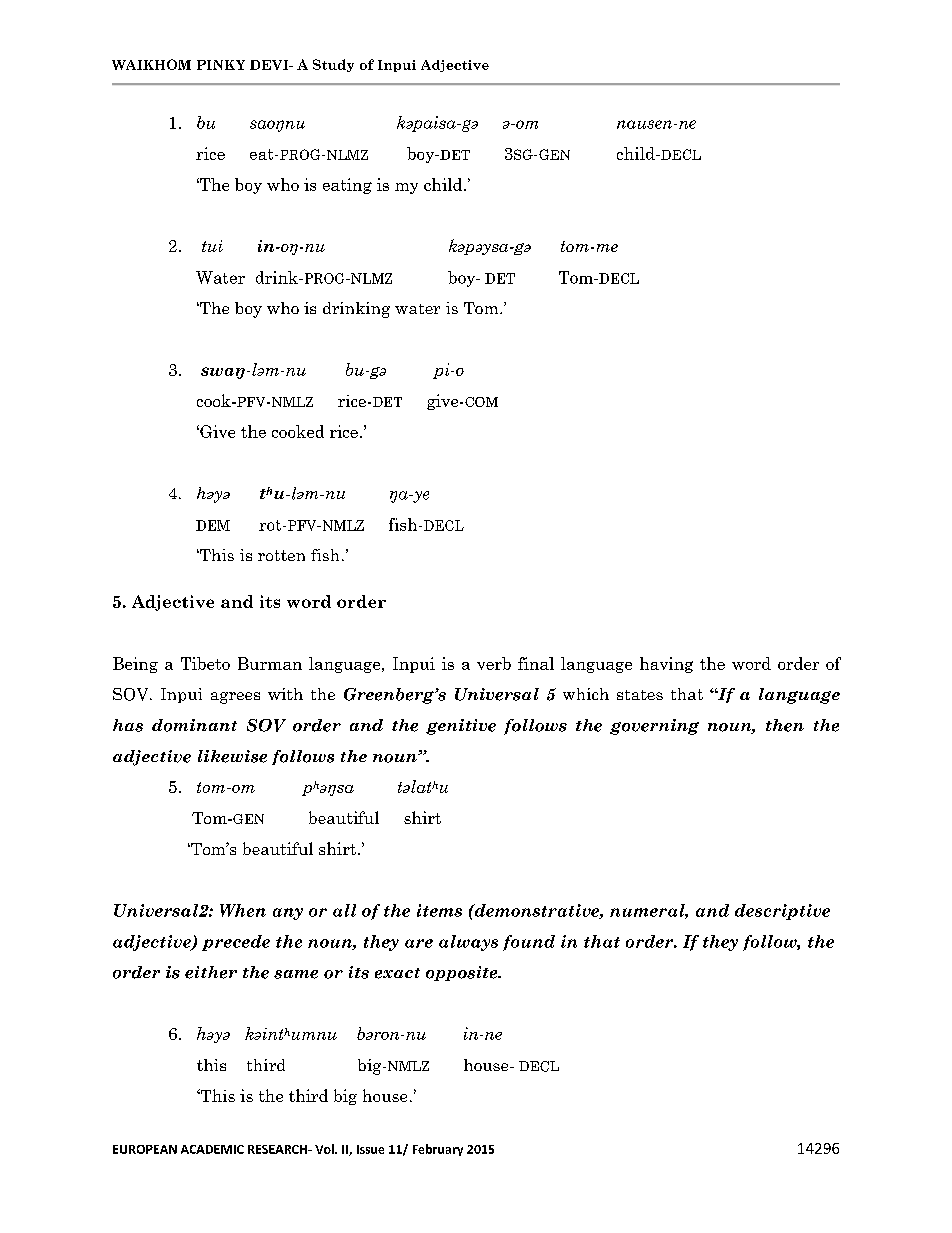 The height and width of the screenshot is (1233, 952). What do you see at coordinates (333, 65) in the screenshot?
I see `Study` at bounding box center [333, 65].
